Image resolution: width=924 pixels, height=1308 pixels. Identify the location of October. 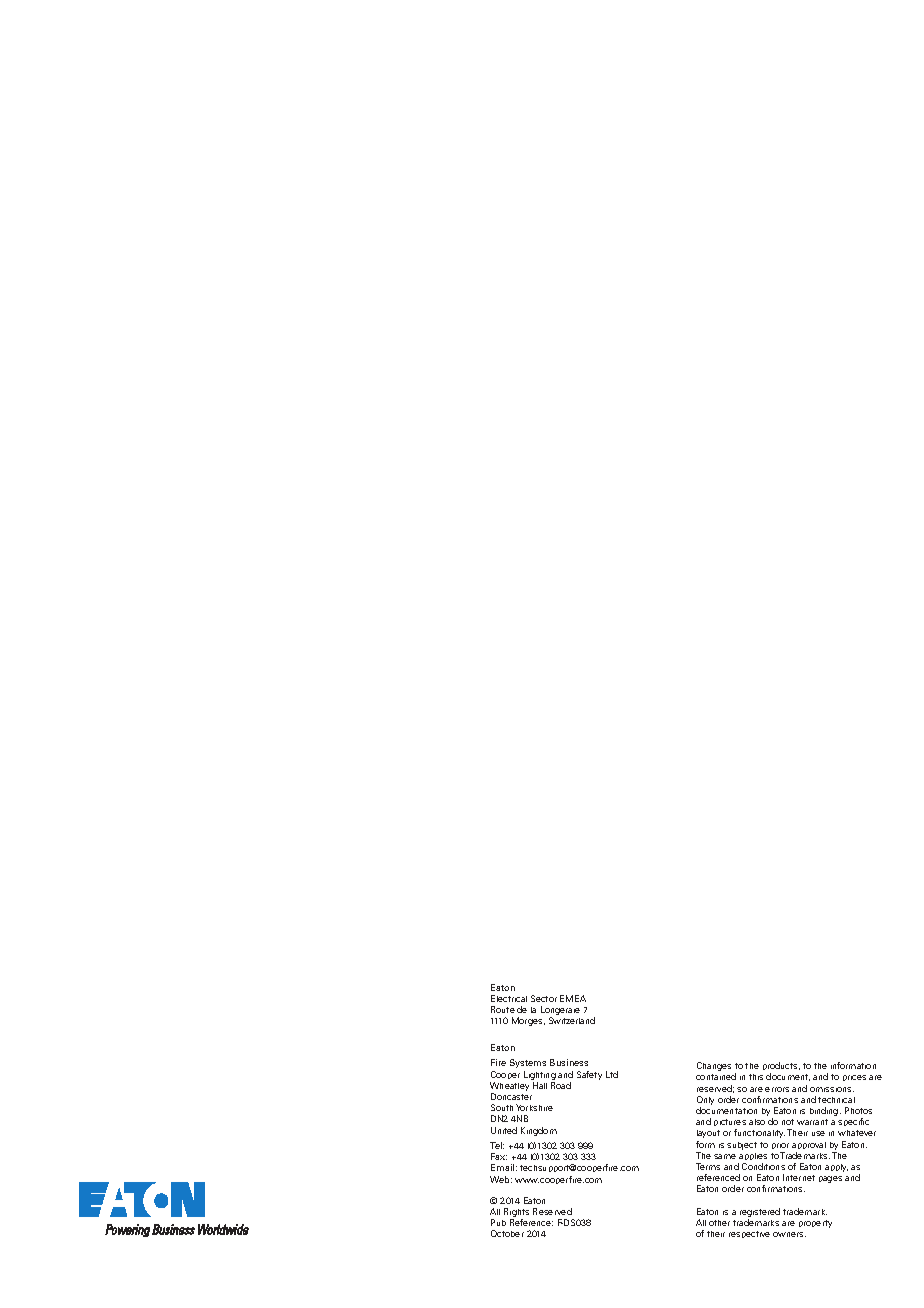
(507, 1233).
